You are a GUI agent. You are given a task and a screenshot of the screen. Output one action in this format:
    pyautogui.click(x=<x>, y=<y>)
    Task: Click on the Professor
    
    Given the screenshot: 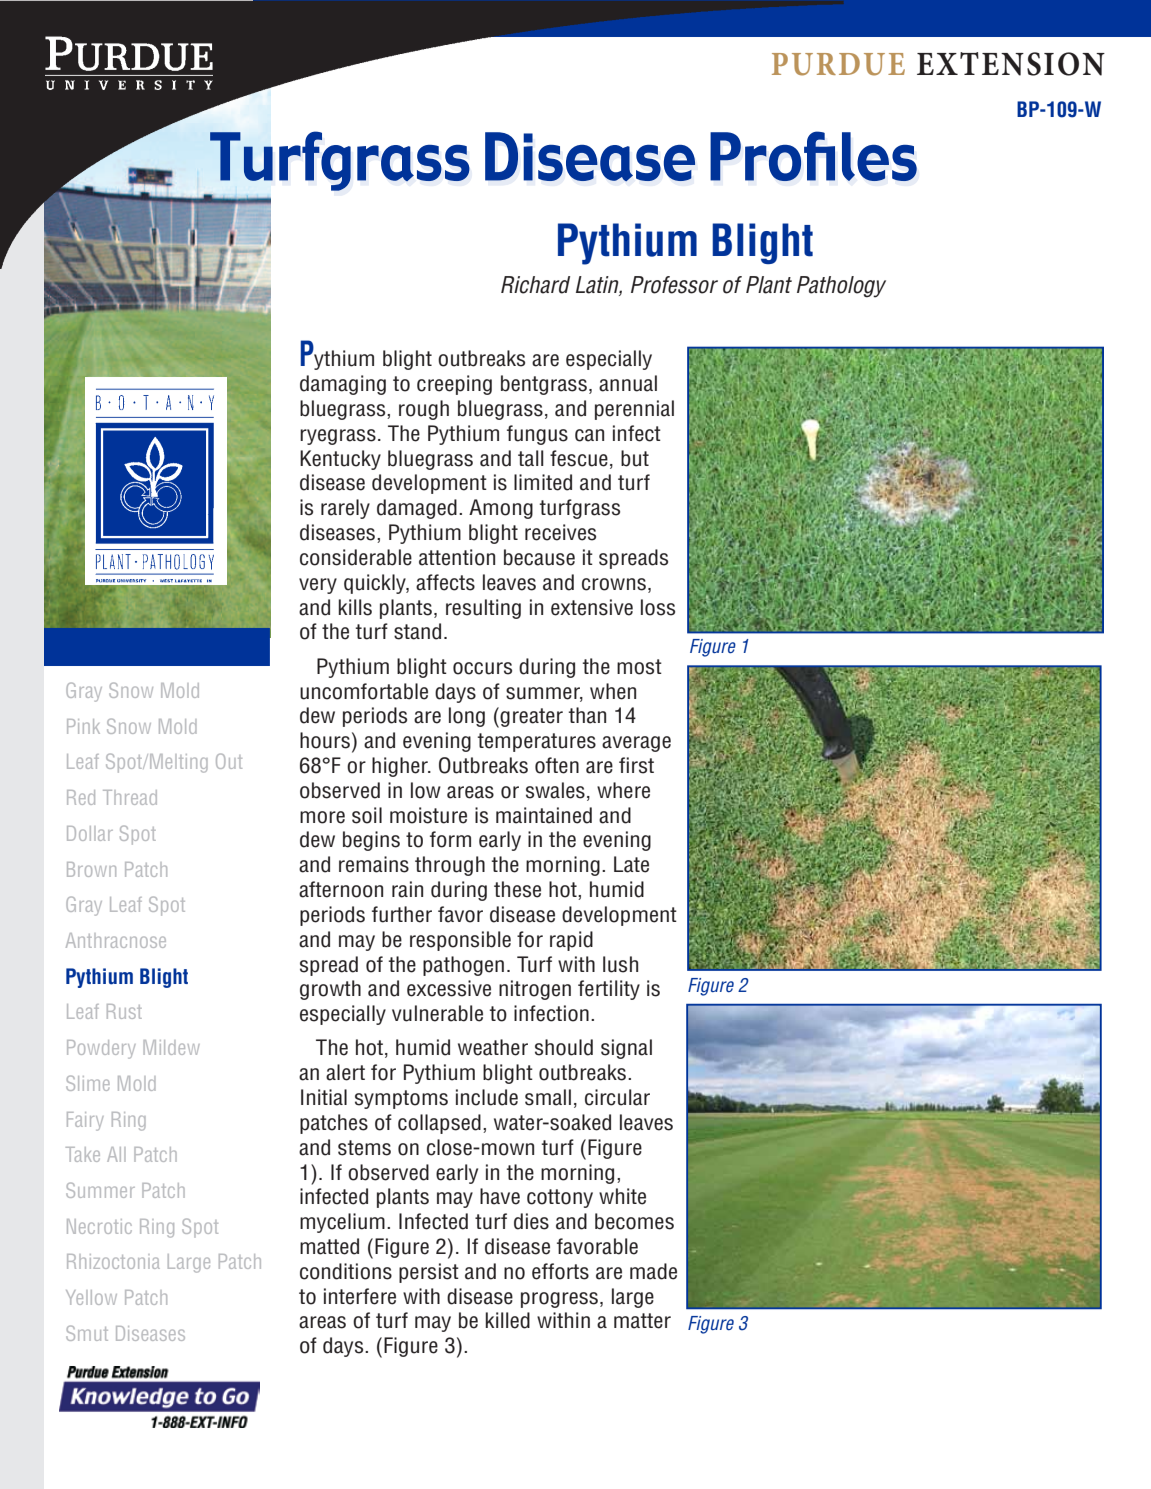 What is the action you would take?
    pyautogui.click(x=674, y=285)
